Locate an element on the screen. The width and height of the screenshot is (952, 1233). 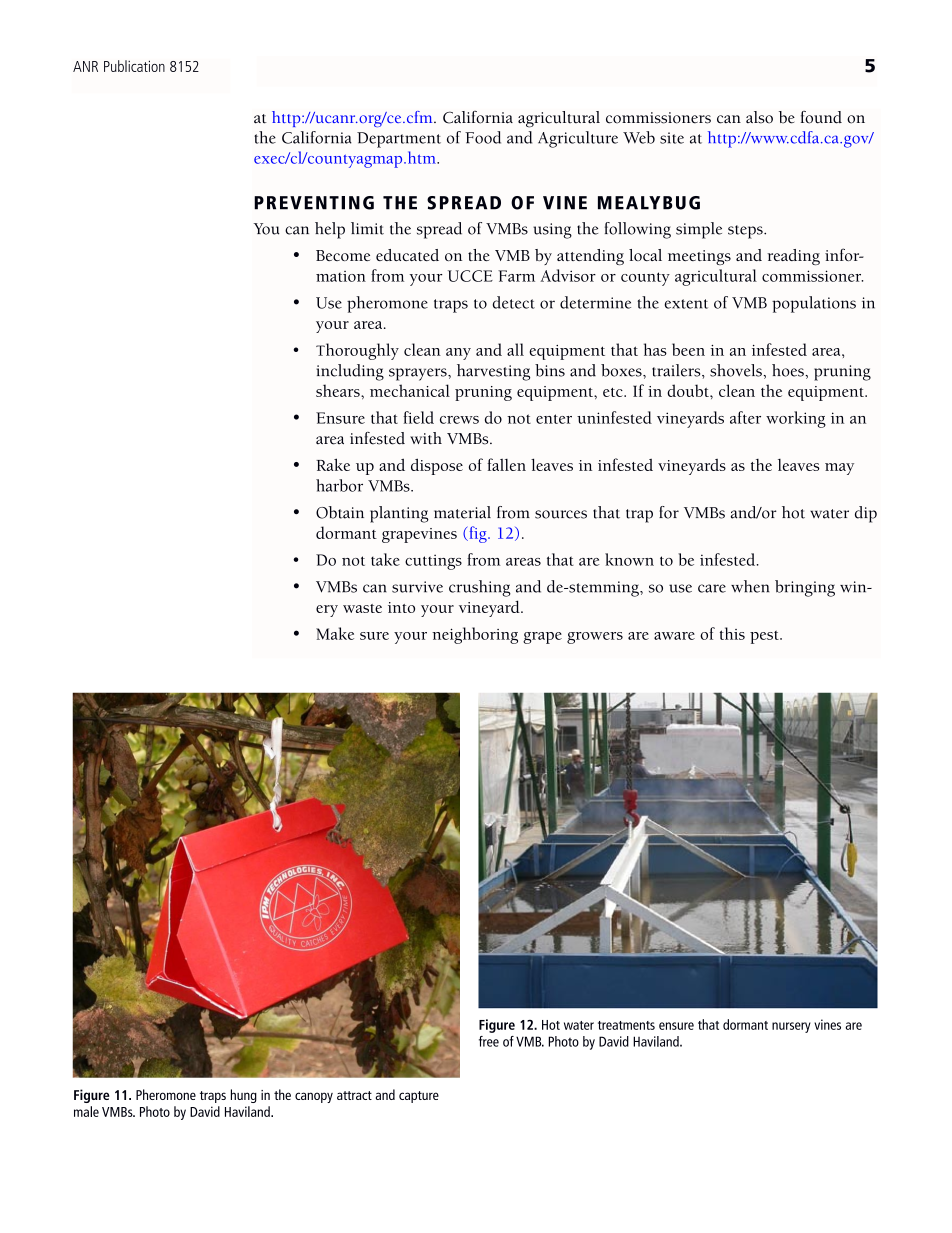
Make is located at coordinates (335, 633).
